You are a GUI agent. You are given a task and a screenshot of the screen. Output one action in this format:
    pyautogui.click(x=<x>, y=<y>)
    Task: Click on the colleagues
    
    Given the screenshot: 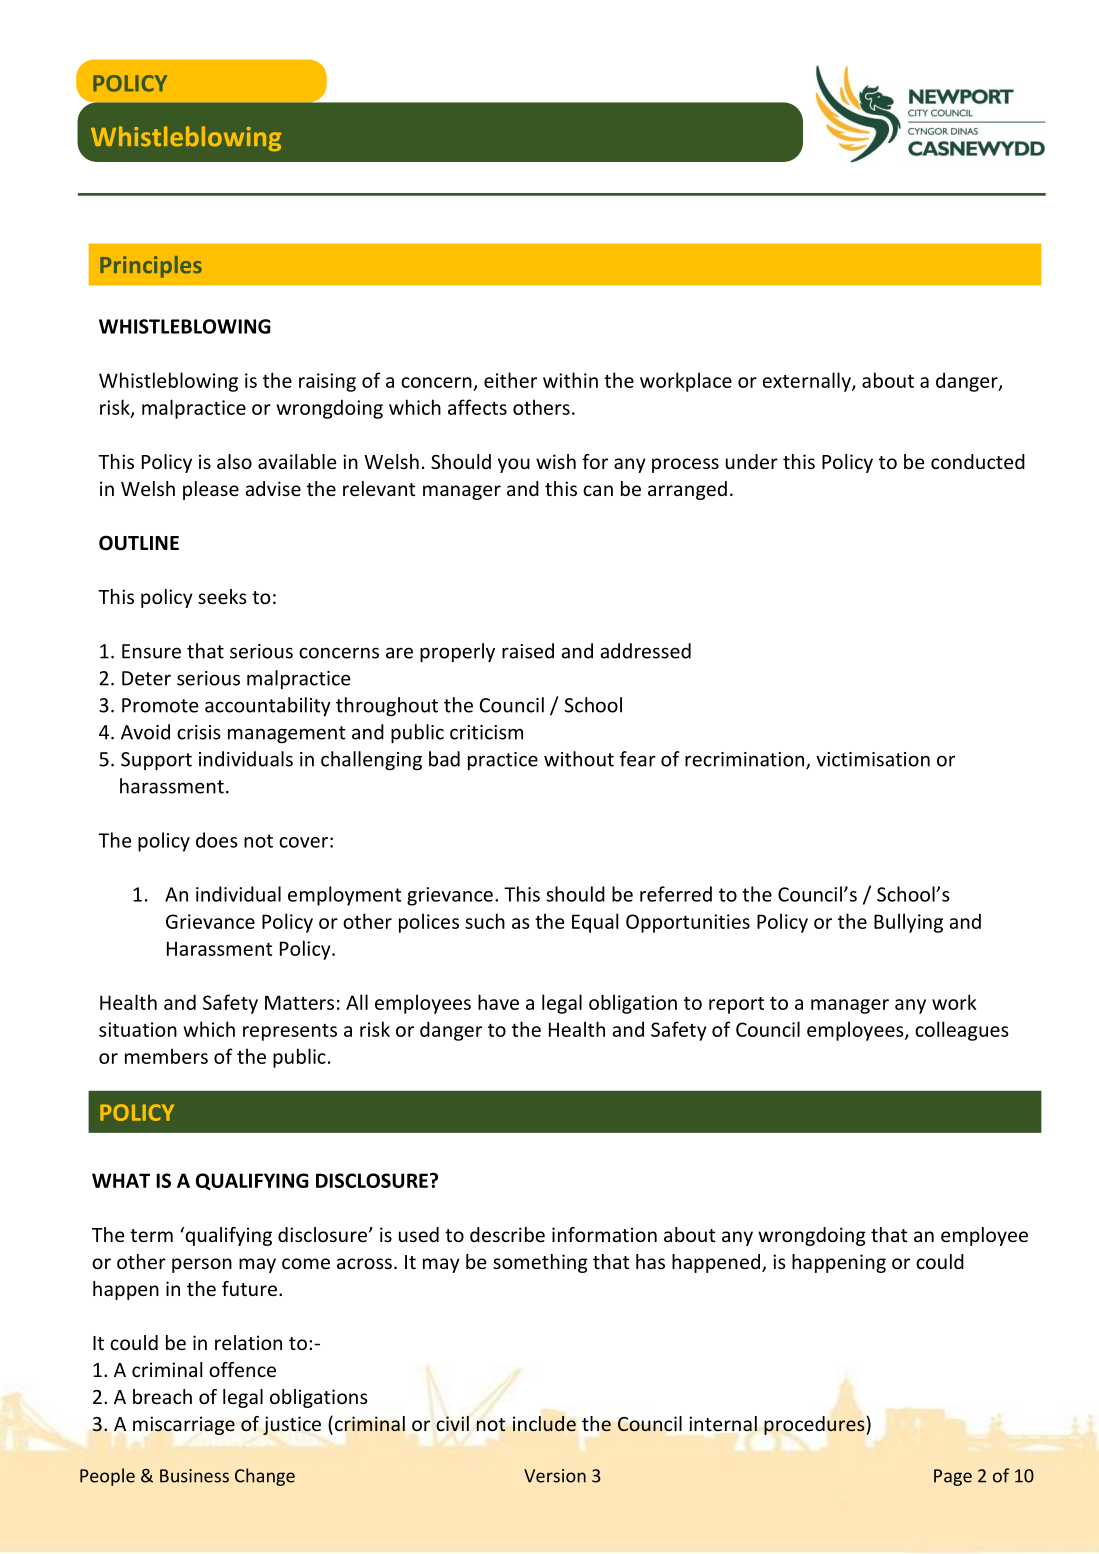 What is the action you would take?
    pyautogui.click(x=962, y=1031)
